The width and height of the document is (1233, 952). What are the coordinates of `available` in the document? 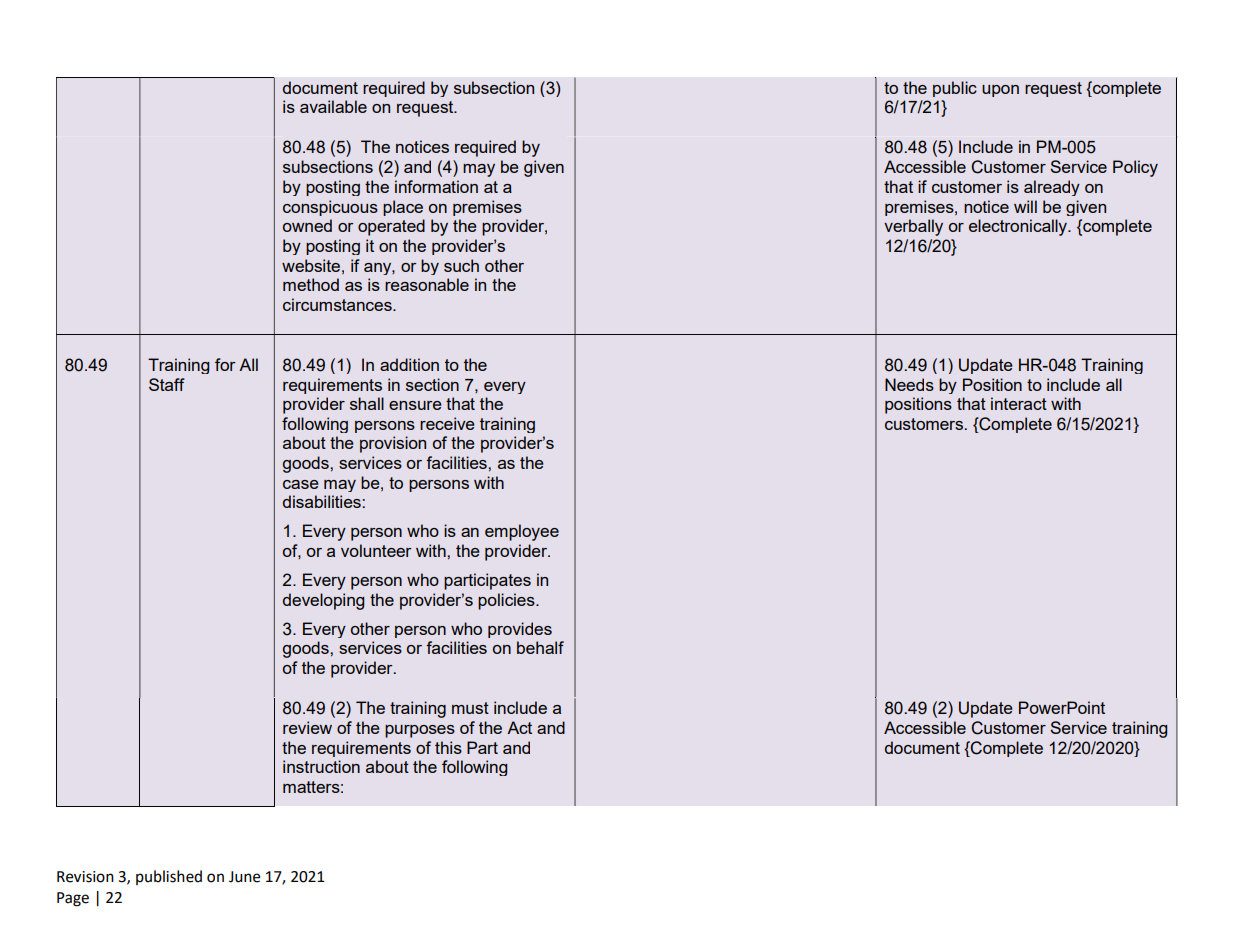 It's located at (333, 106).
